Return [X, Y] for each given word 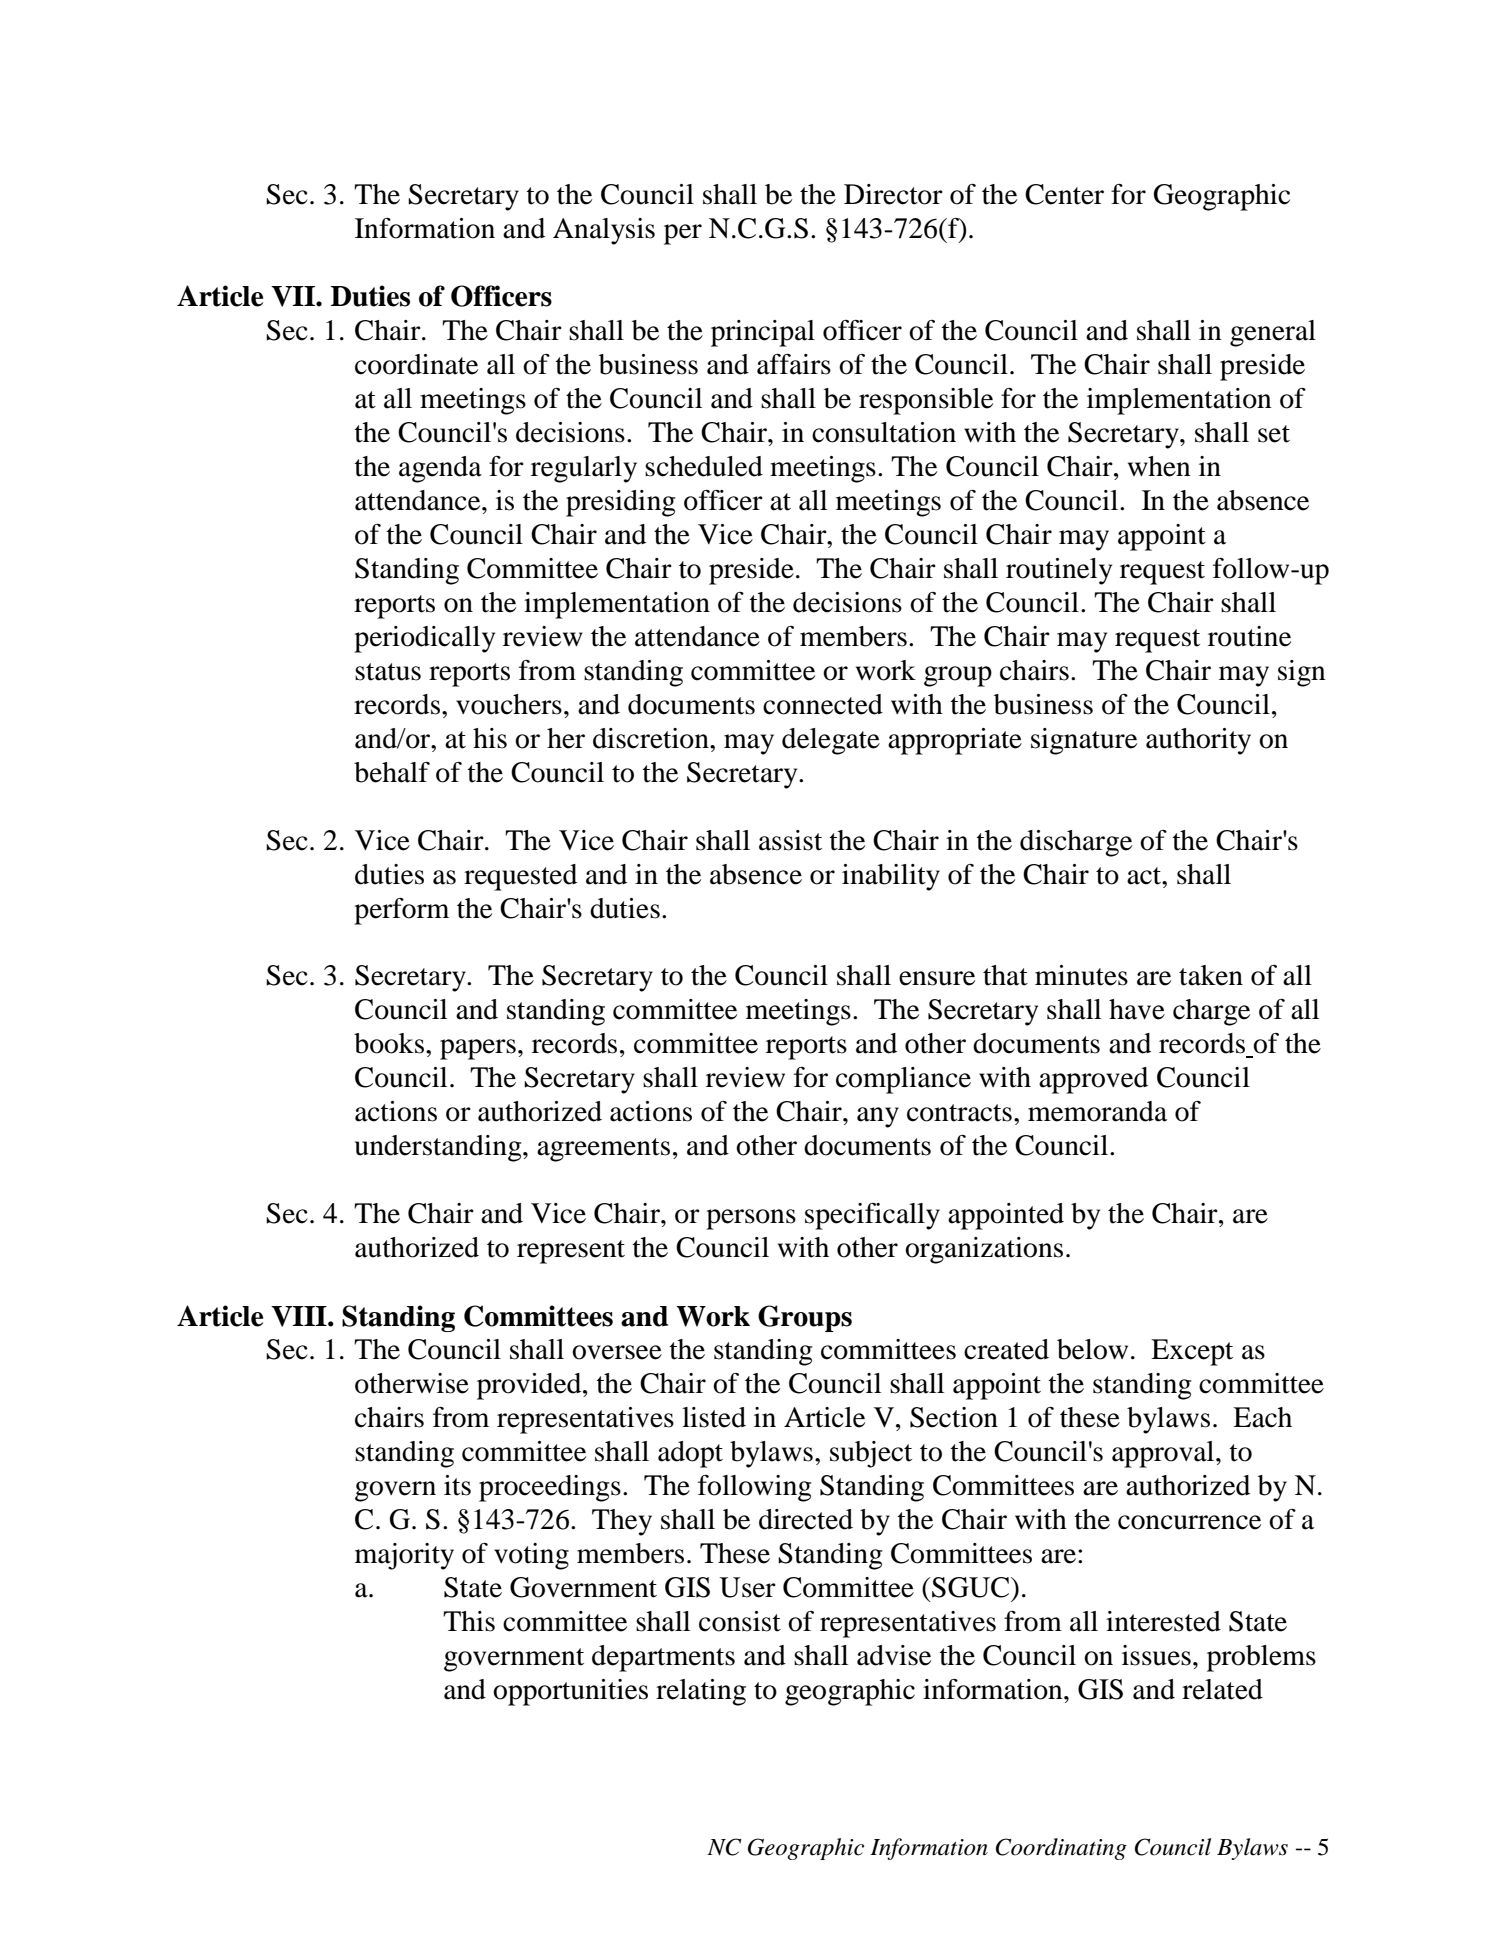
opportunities [570, 1692]
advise [894, 1655]
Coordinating [1061, 1849]
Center [1064, 194]
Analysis [604, 231]
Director [893, 194]
